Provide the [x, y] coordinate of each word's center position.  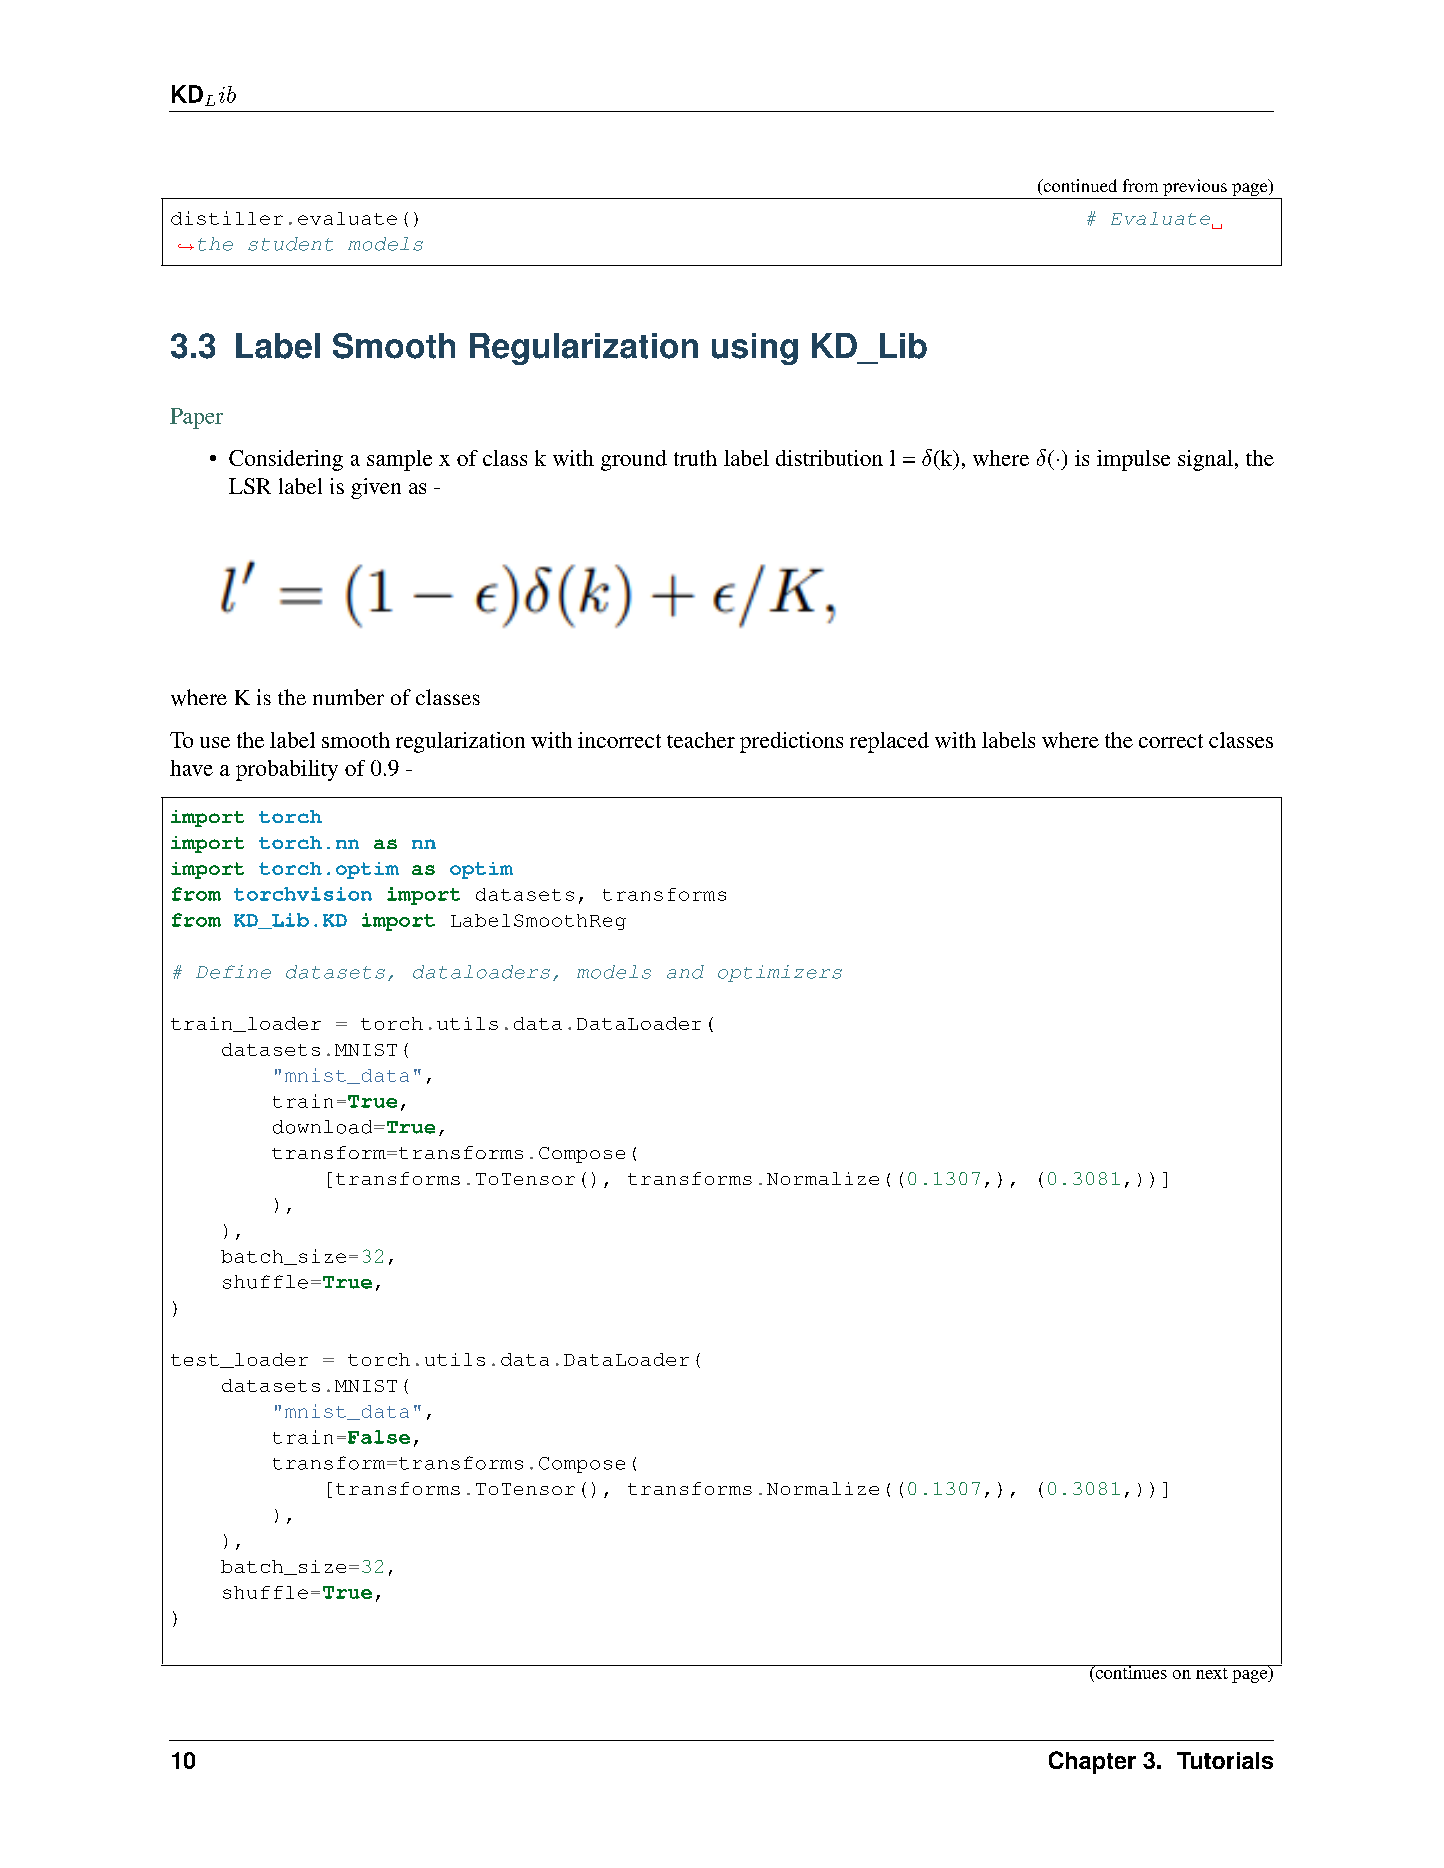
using [755, 349]
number [348, 697]
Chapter [1092, 1762]
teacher [701, 740]
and [685, 972]
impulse [1133, 460]
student [290, 244]
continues [1131, 1672]
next [1211, 1672]
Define [233, 972]
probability [287, 770]
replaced [889, 742]
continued [1079, 187]
